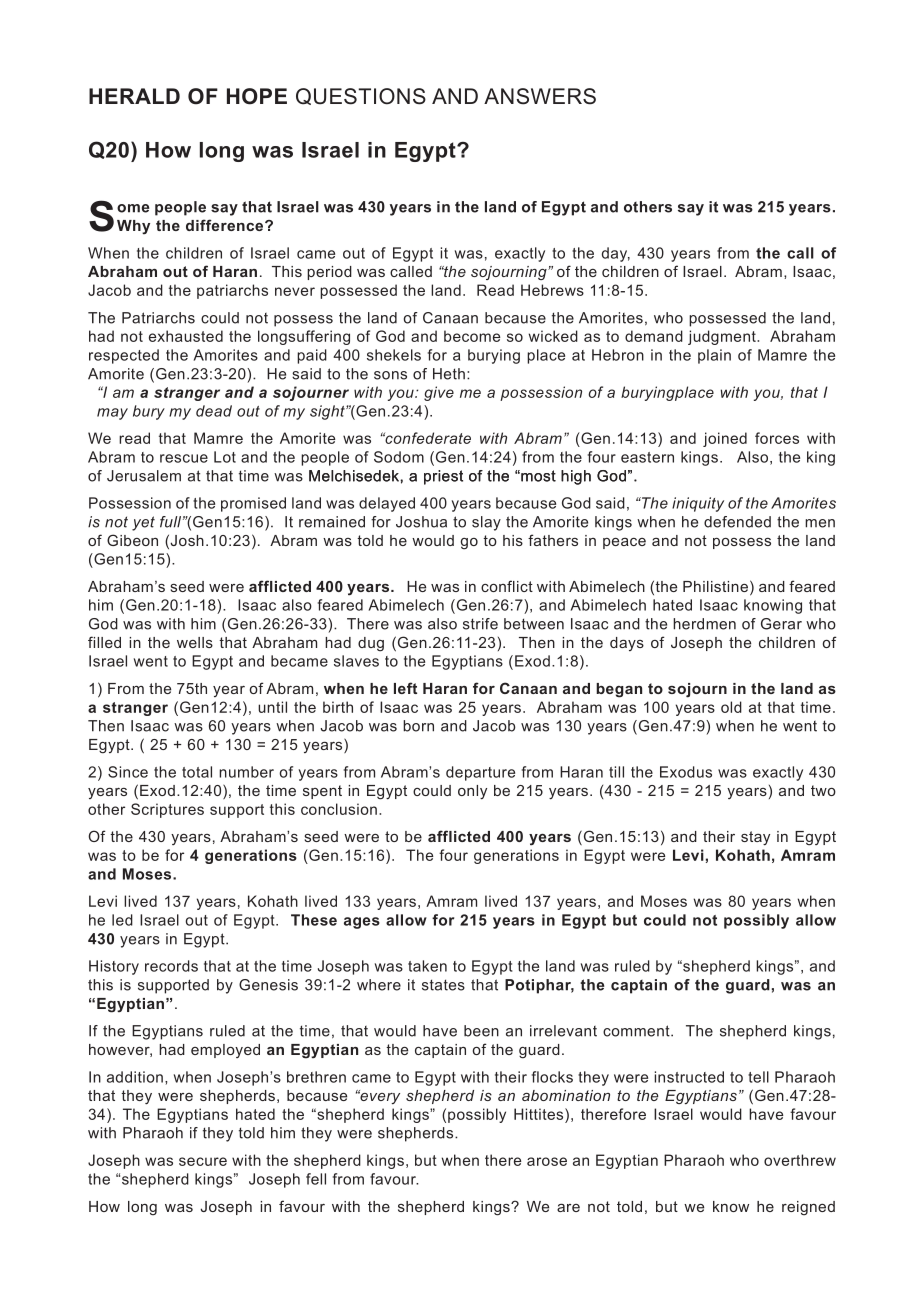 The height and width of the screenshot is (1308, 924). What do you see at coordinates (134, 96) in the screenshot?
I see `HERALD` at bounding box center [134, 96].
